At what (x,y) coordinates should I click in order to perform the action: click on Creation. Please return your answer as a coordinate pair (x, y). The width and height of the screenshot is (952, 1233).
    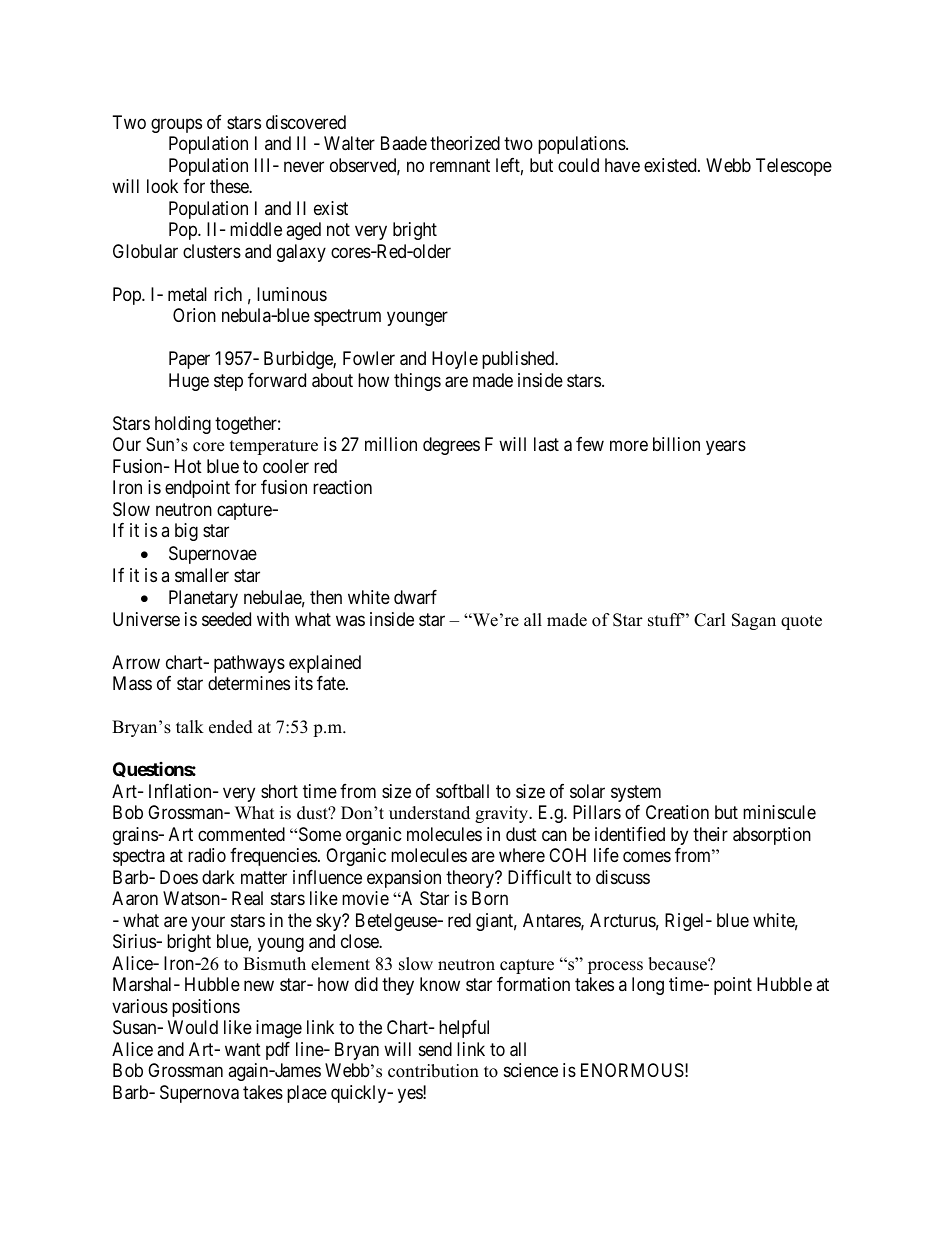
    Looking at the image, I should click on (677, 812).
